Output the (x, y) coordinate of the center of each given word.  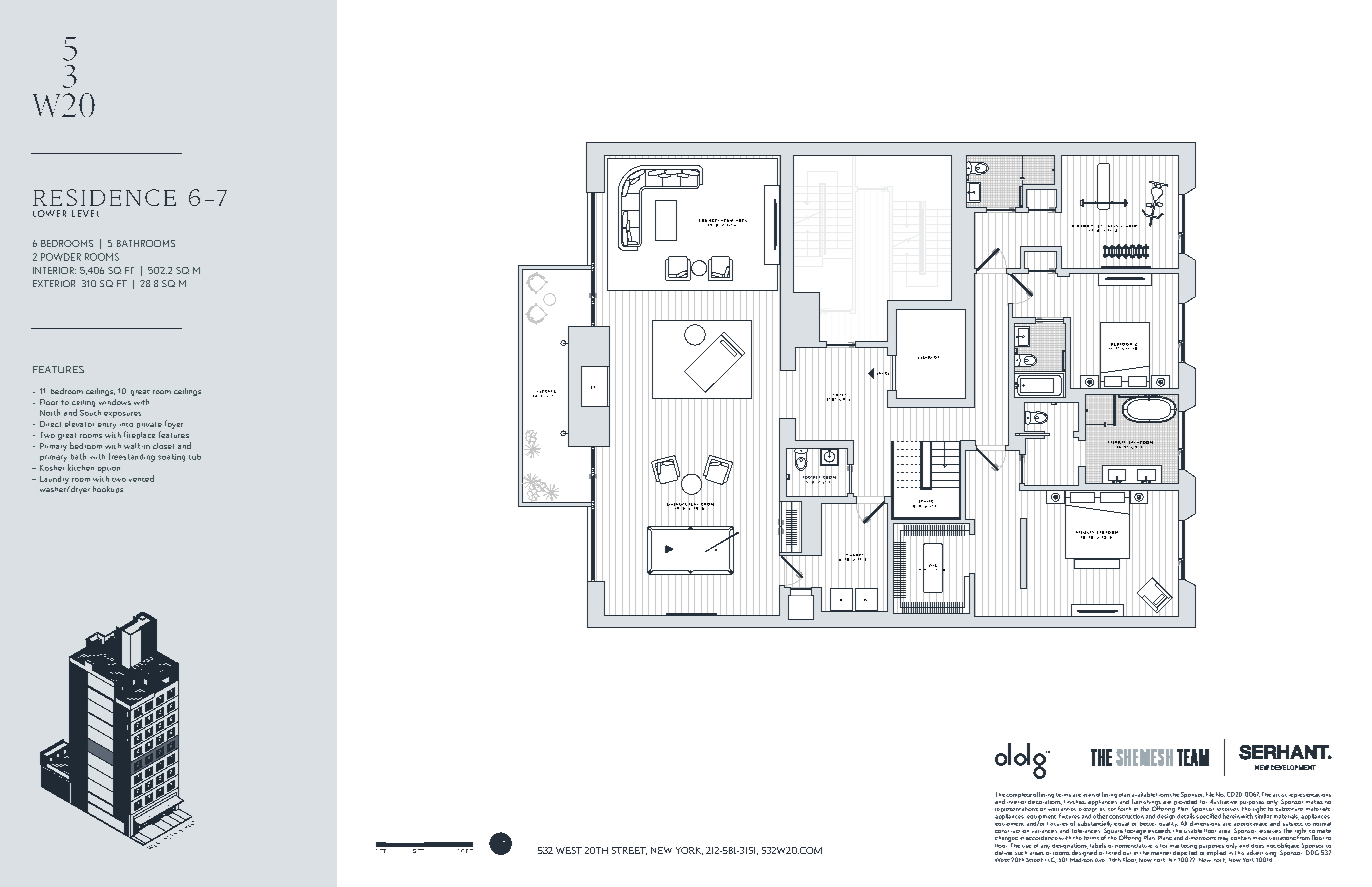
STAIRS (926, 501)
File (1210, 794)
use (1026, 846)
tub (195, 457)
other (1100, 815)
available (1143, 794)
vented (141, 478)
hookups (108, 489)
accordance (1042, 838)
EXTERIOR (54, 283)
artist (1280, 795)
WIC (933, 565)
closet (163, 446)
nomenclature (1133, 844)
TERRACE (546, 391)
